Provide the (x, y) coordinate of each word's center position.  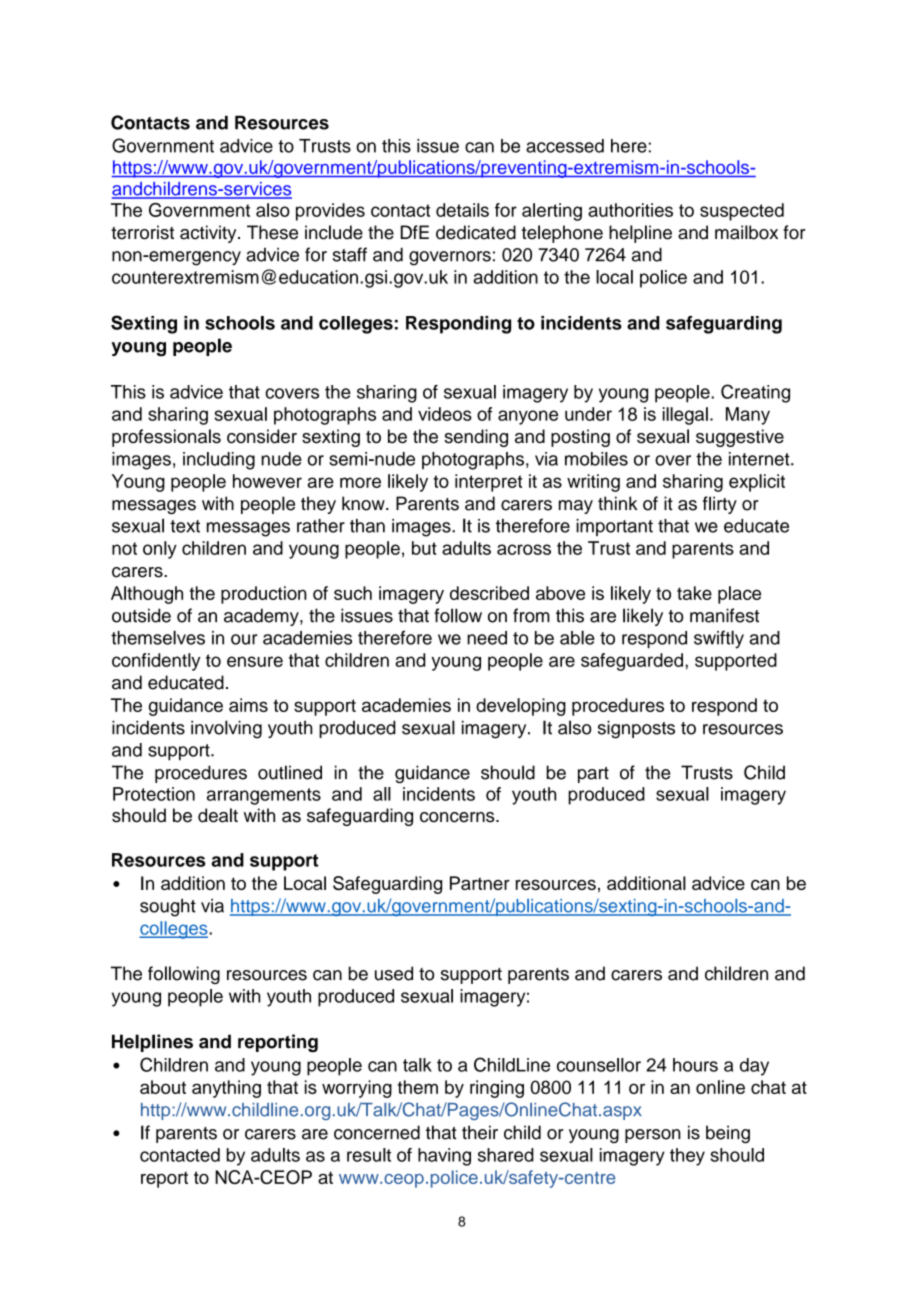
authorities (630, 210)
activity (209, 234)
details (462, 210)
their (480, 1132)
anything (226, 1089)
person (653, 1136)
